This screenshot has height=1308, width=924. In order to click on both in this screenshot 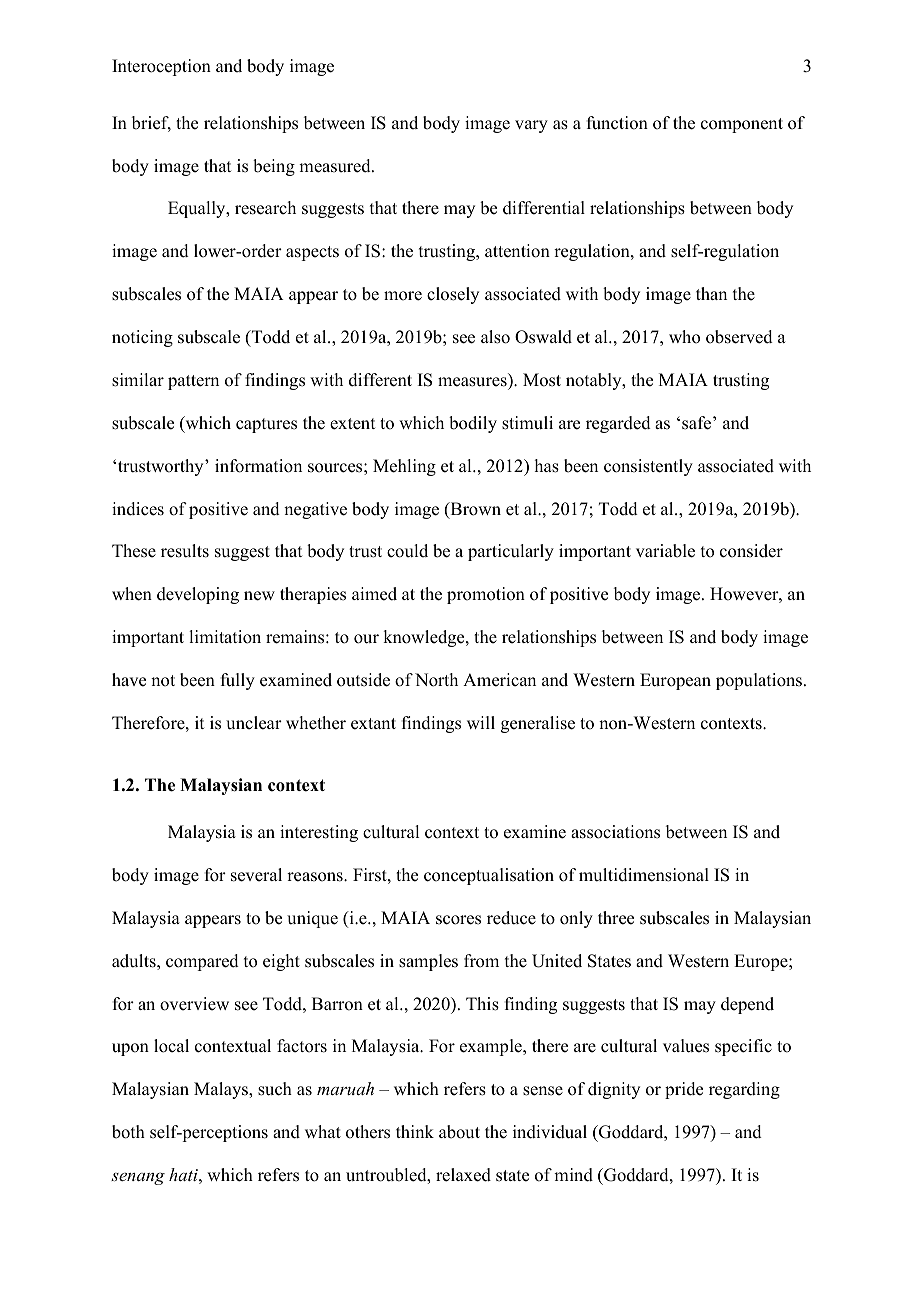, I will do `click(128, 1132)`.
